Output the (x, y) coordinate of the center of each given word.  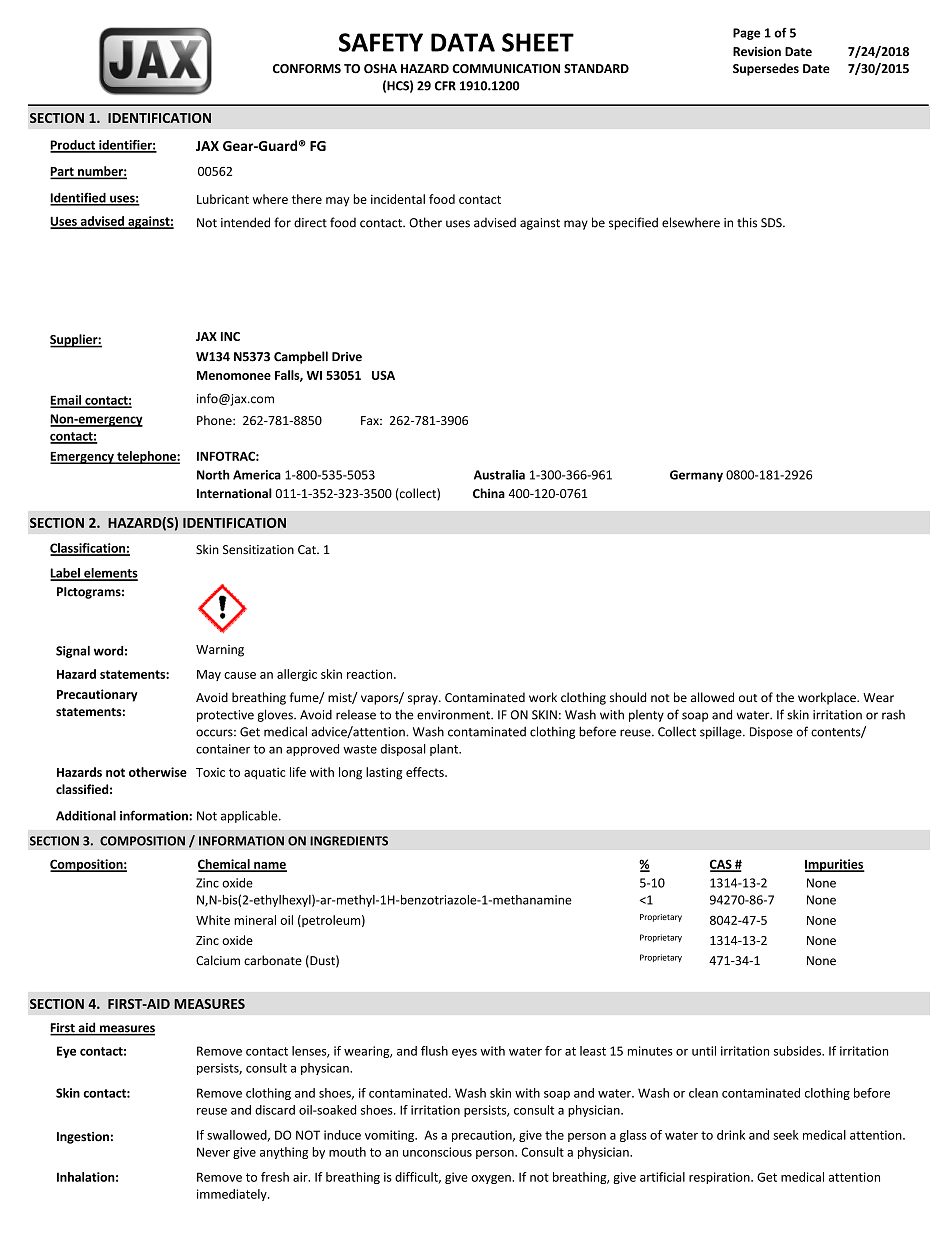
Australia (499, 475)
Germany (696, 476)
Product (74, 146)
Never (213, 1152)
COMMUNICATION (506, 69)
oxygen (492, 1179)
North (213, 475)
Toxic (210, 772)
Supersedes (766, 69)
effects (426, 772)
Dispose (771, 733)
